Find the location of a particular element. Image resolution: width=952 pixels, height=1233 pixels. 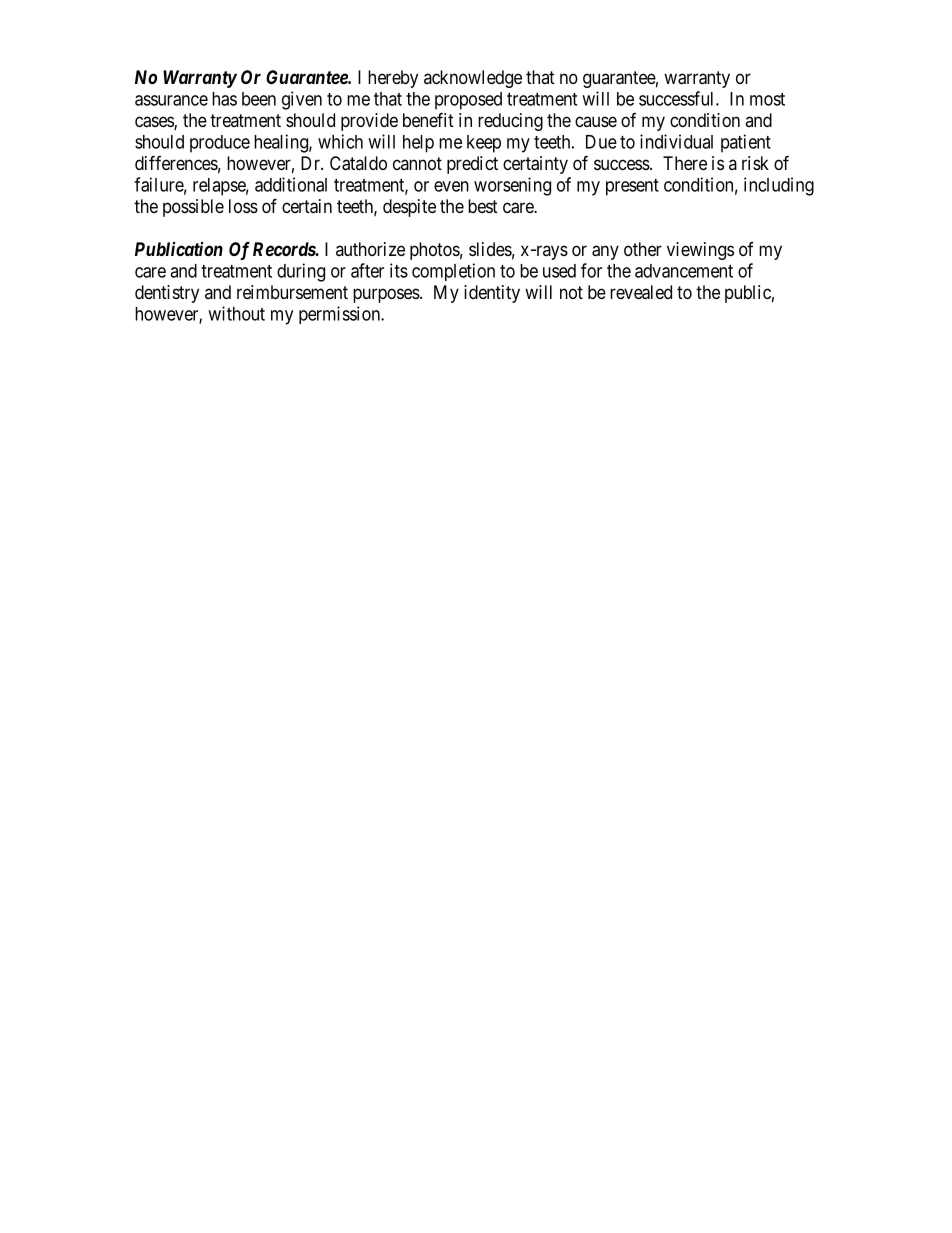

loss is located at coordinates (243, 206).
